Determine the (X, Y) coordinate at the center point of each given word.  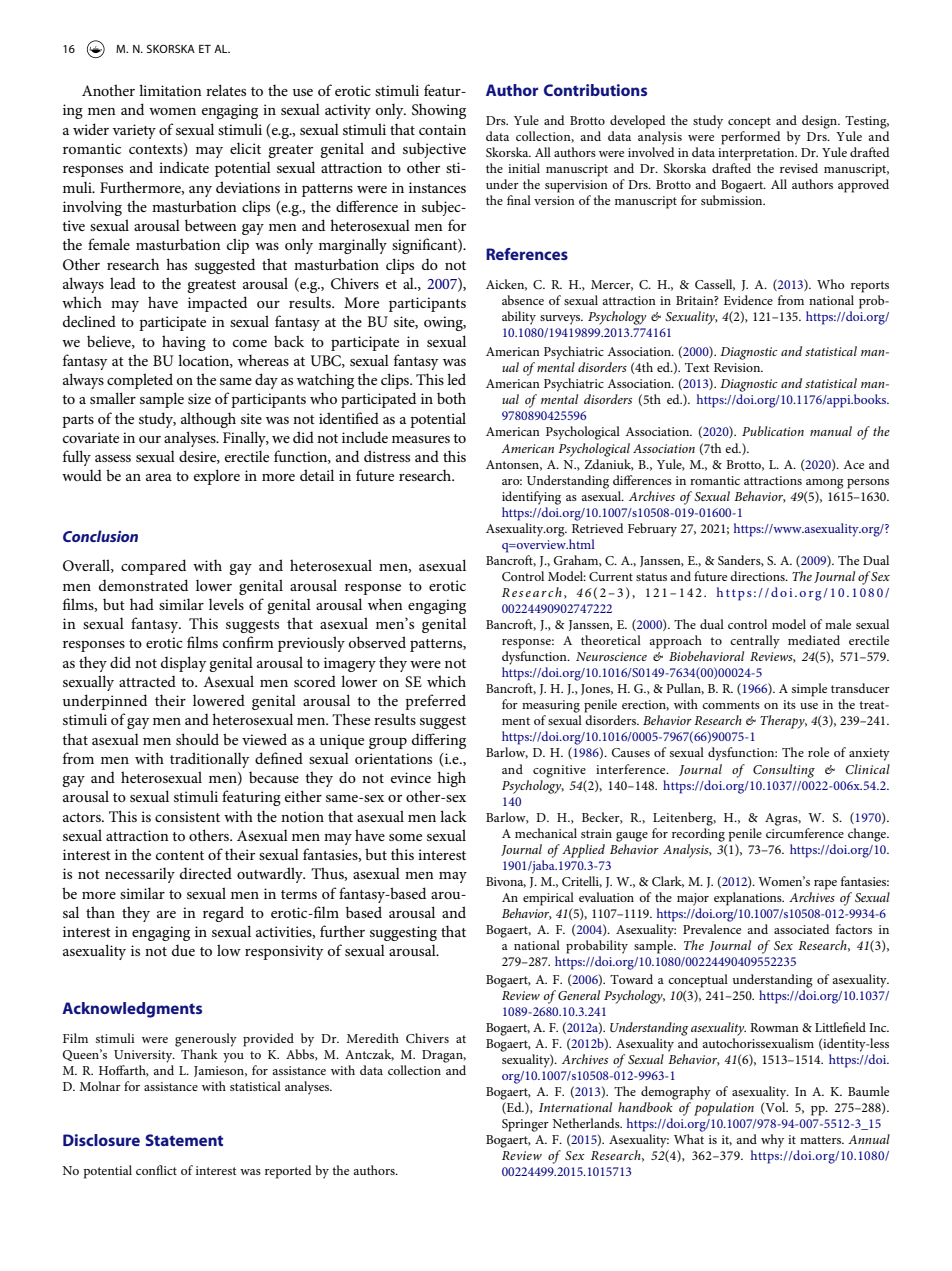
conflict (156, 1170)
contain (442, 129)
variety (134, 131)
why (772, 1141)
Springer (525, 1125)
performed (751, 138)
